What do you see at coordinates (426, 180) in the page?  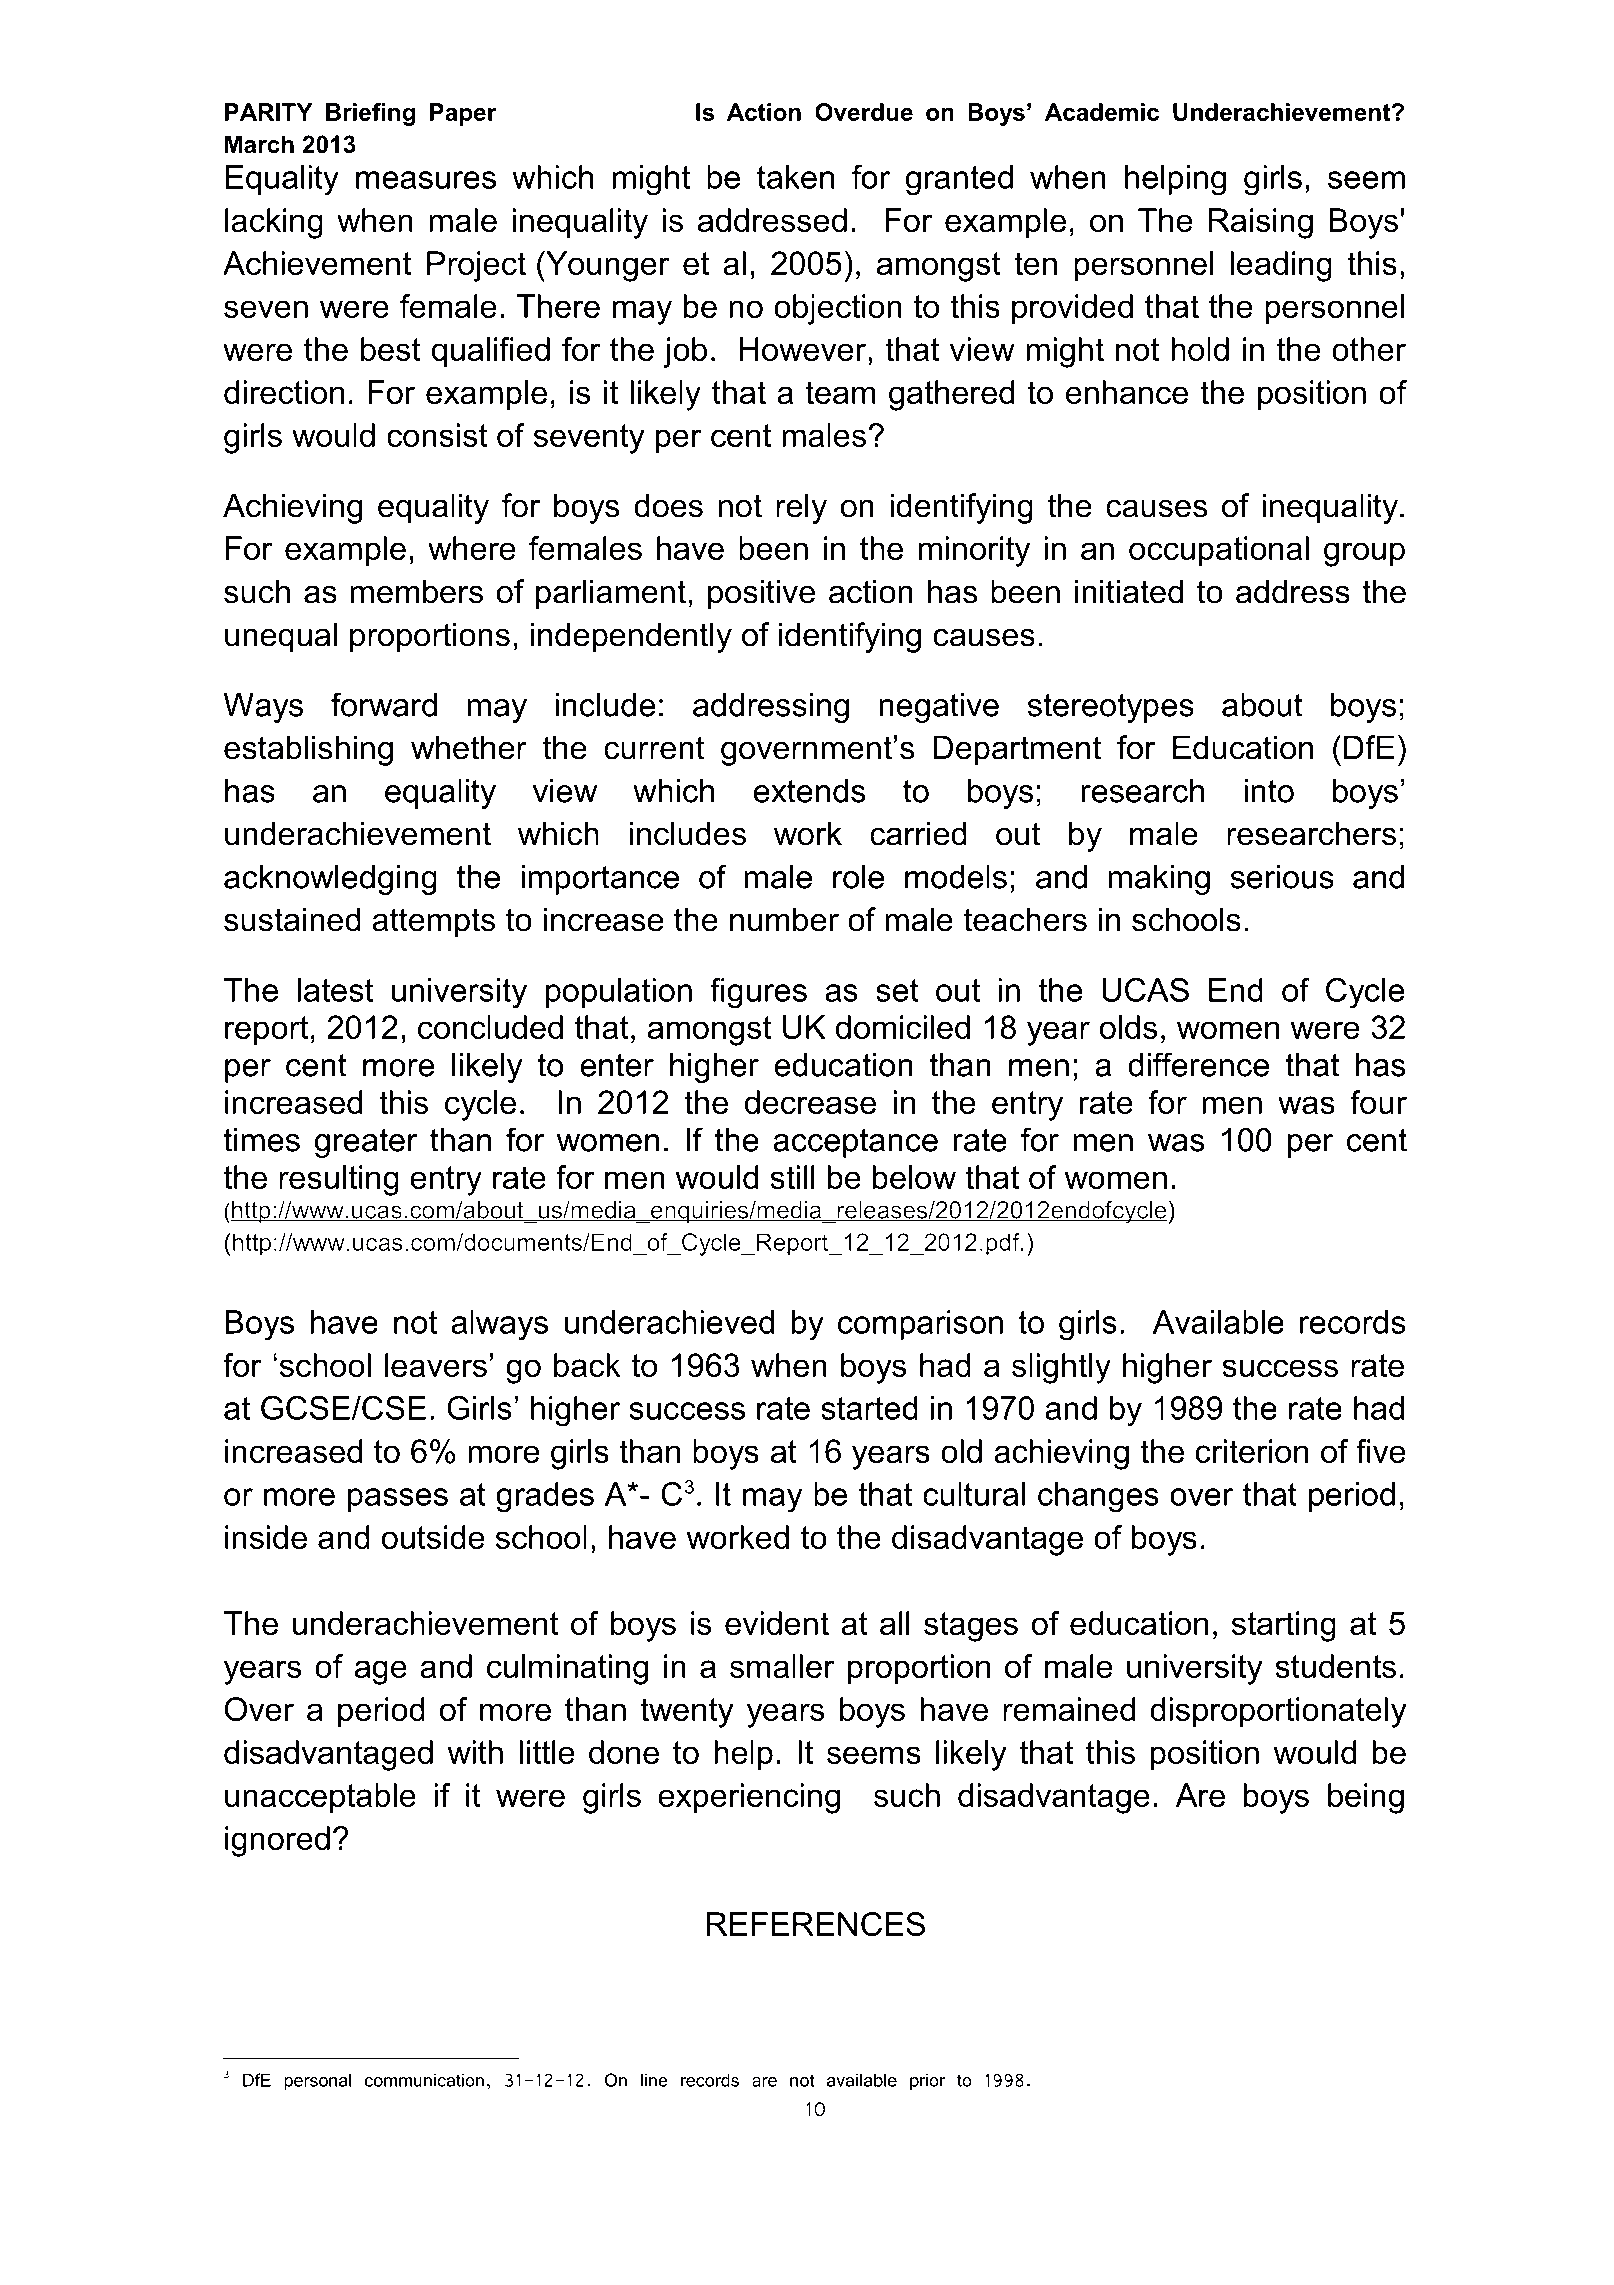 I see `measures` at bounding box center [426, 180].
